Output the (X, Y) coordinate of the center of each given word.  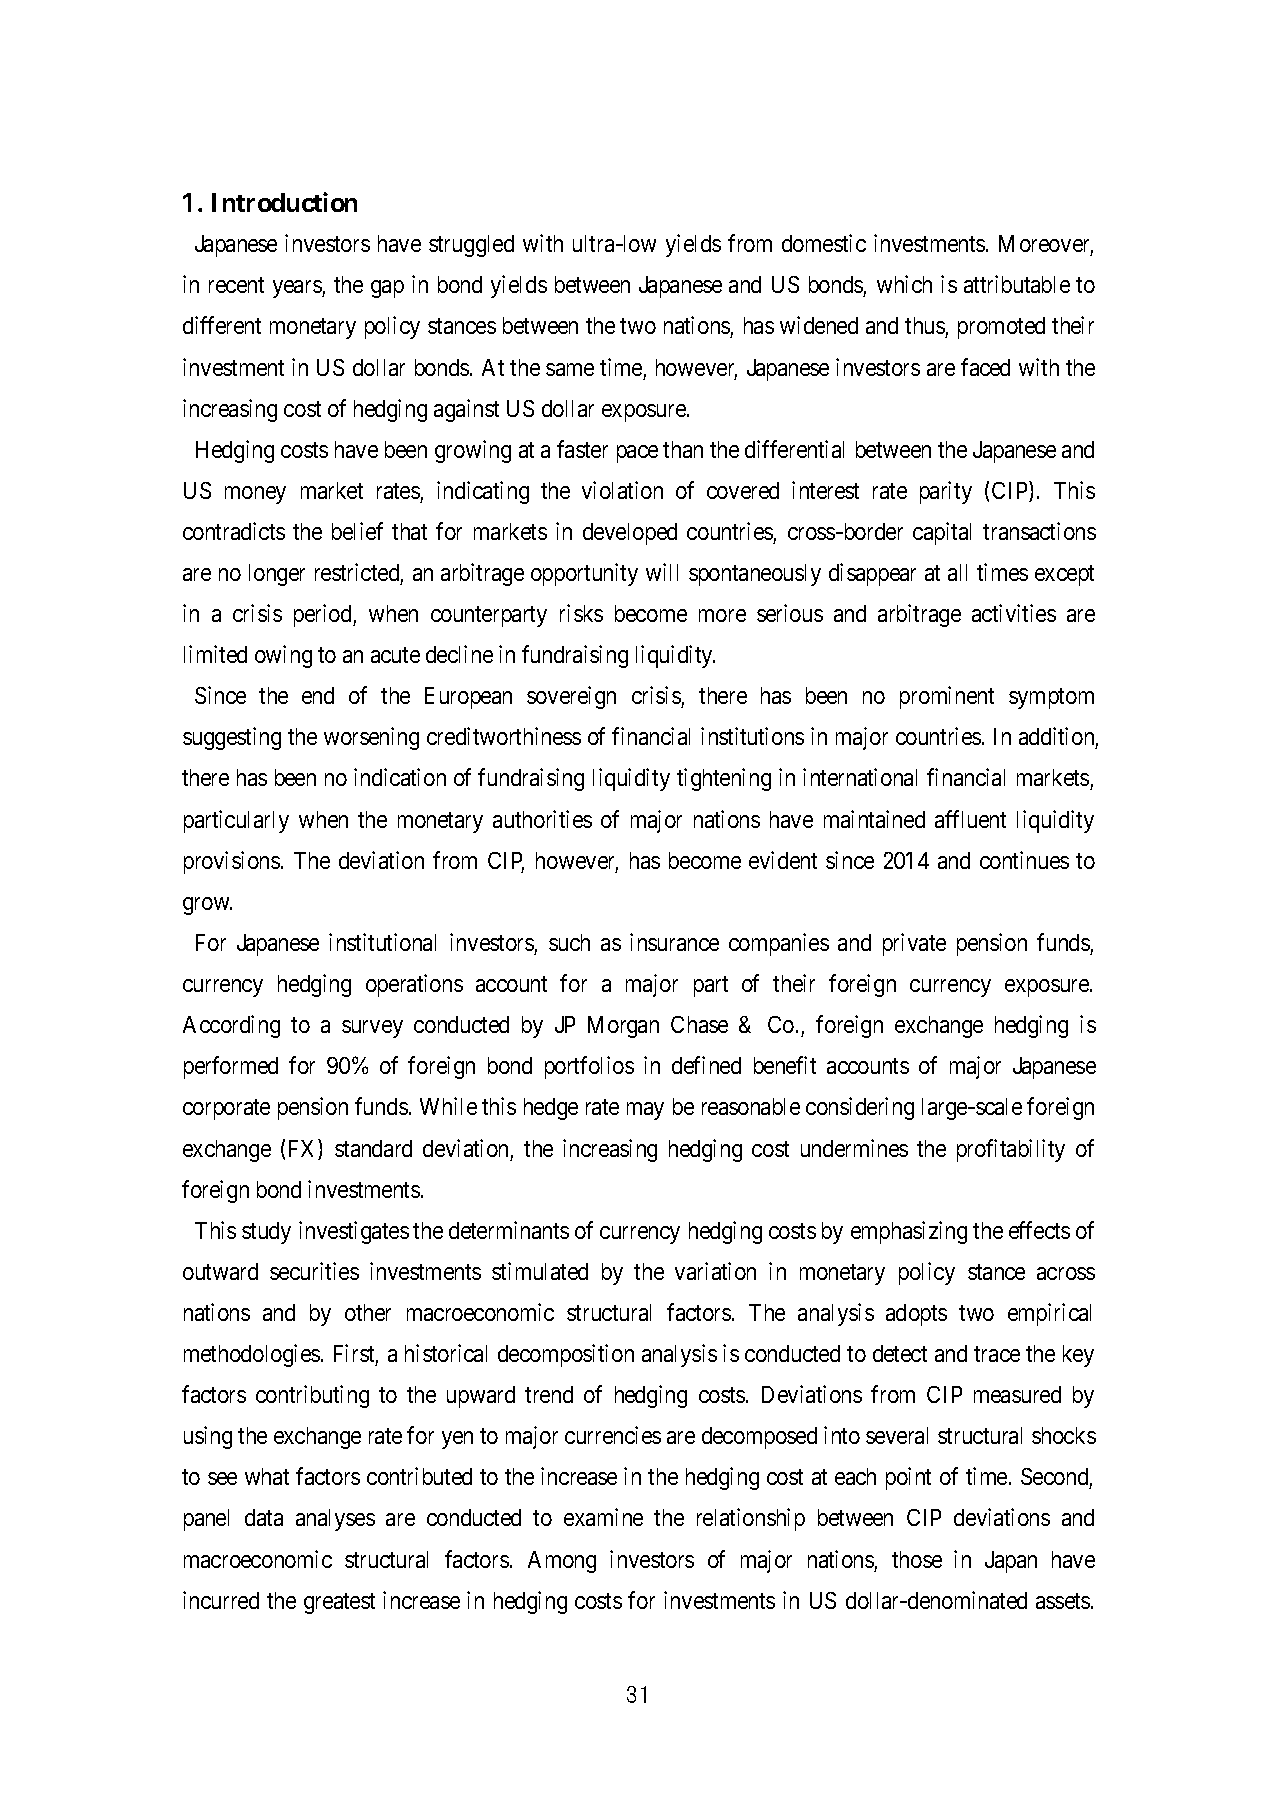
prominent (947, 697)
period (324, 615)
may (645, 1111)
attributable (1017, 284)
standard (373, 1148)
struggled (471, 246)
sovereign (571, 697)
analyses (335, 1520)
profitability (1011, 1150)
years (298, 289)
